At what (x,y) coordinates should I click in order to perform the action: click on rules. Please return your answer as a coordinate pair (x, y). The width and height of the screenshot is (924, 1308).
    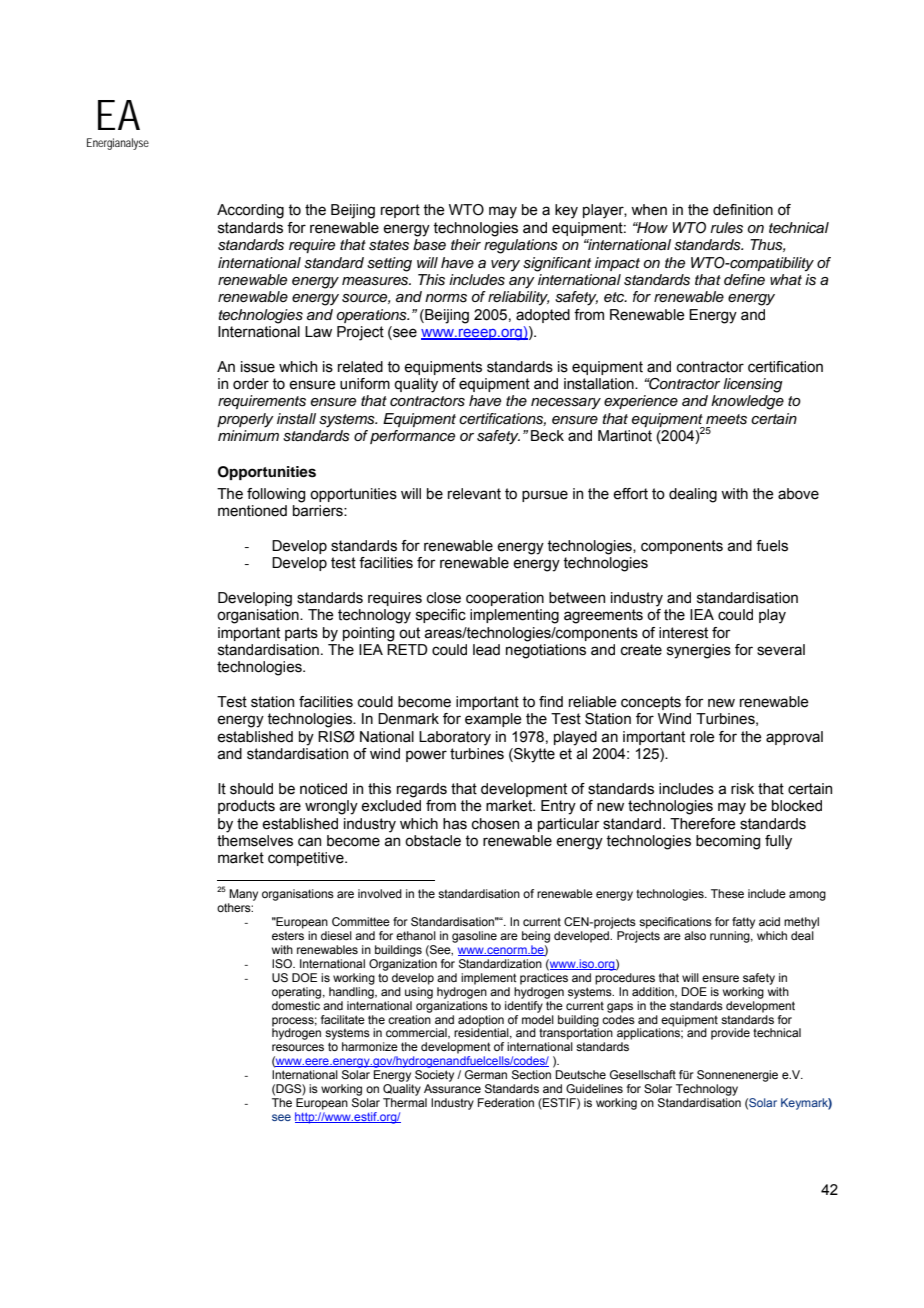
    Looking at the image, I should click on (726, 228).
